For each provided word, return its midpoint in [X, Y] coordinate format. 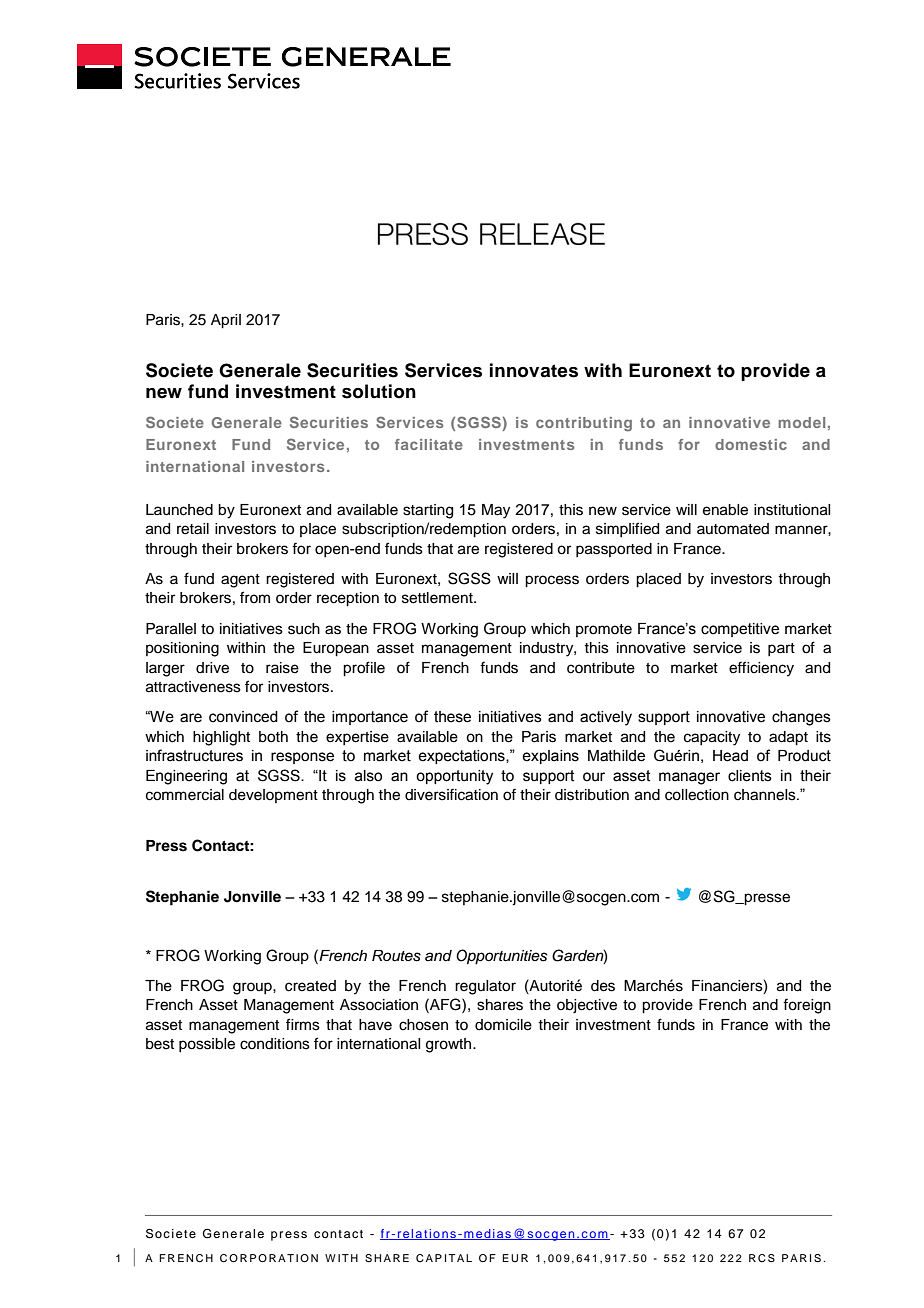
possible [207, 1045]
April [226, 321]
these [452, 717]
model [801, 422]
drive [212, 668]
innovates [534, 370]
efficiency [761, 669]
